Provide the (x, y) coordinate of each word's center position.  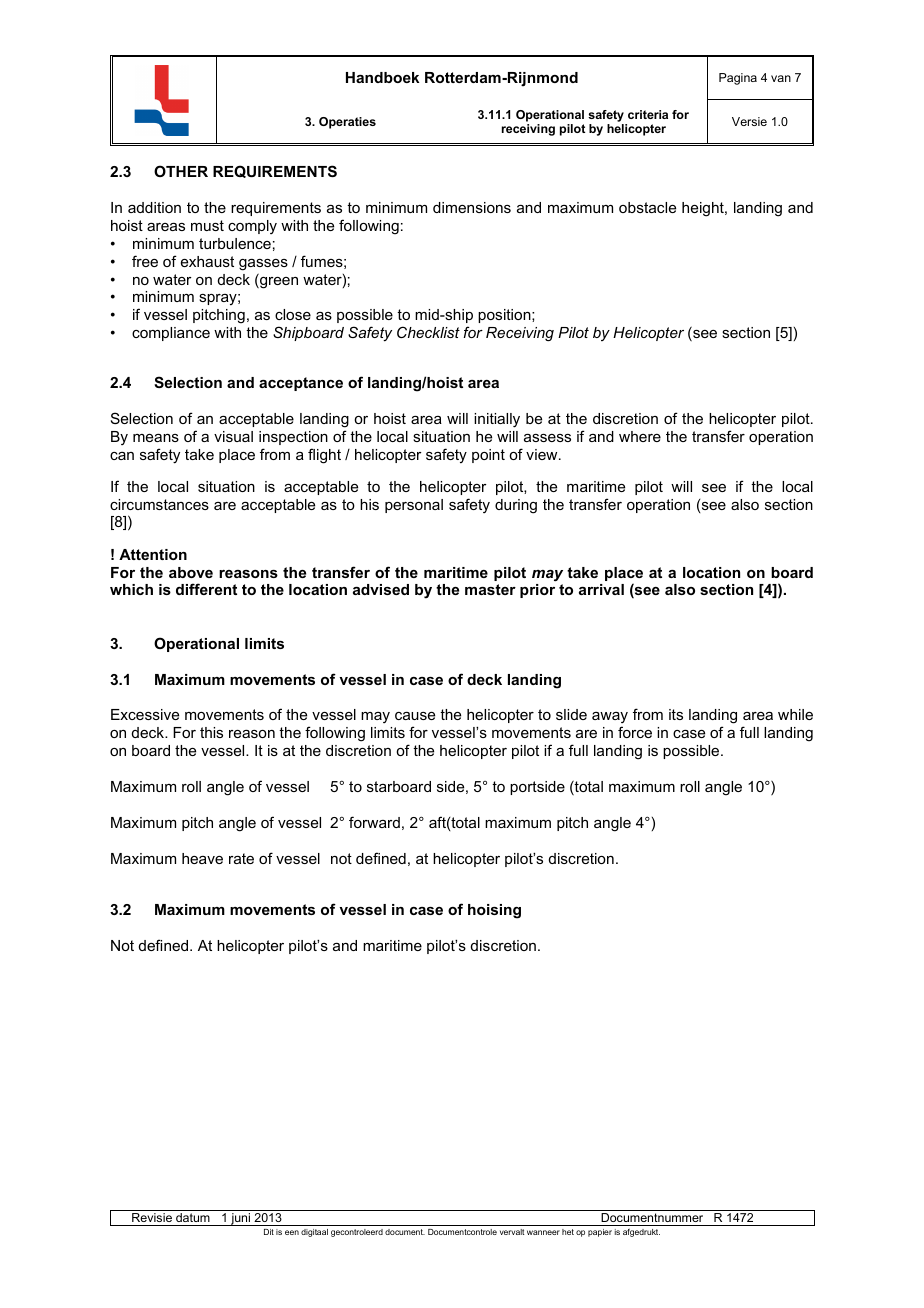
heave (202, 858)
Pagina (738, 79)
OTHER (181, 171)
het (568, 1232)
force (635, 732)
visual (233, 436)
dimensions (472, 207)
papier (600, 1233)
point (488, 456)
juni (240, 1219)
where (640, 436)
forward (374, 822)
